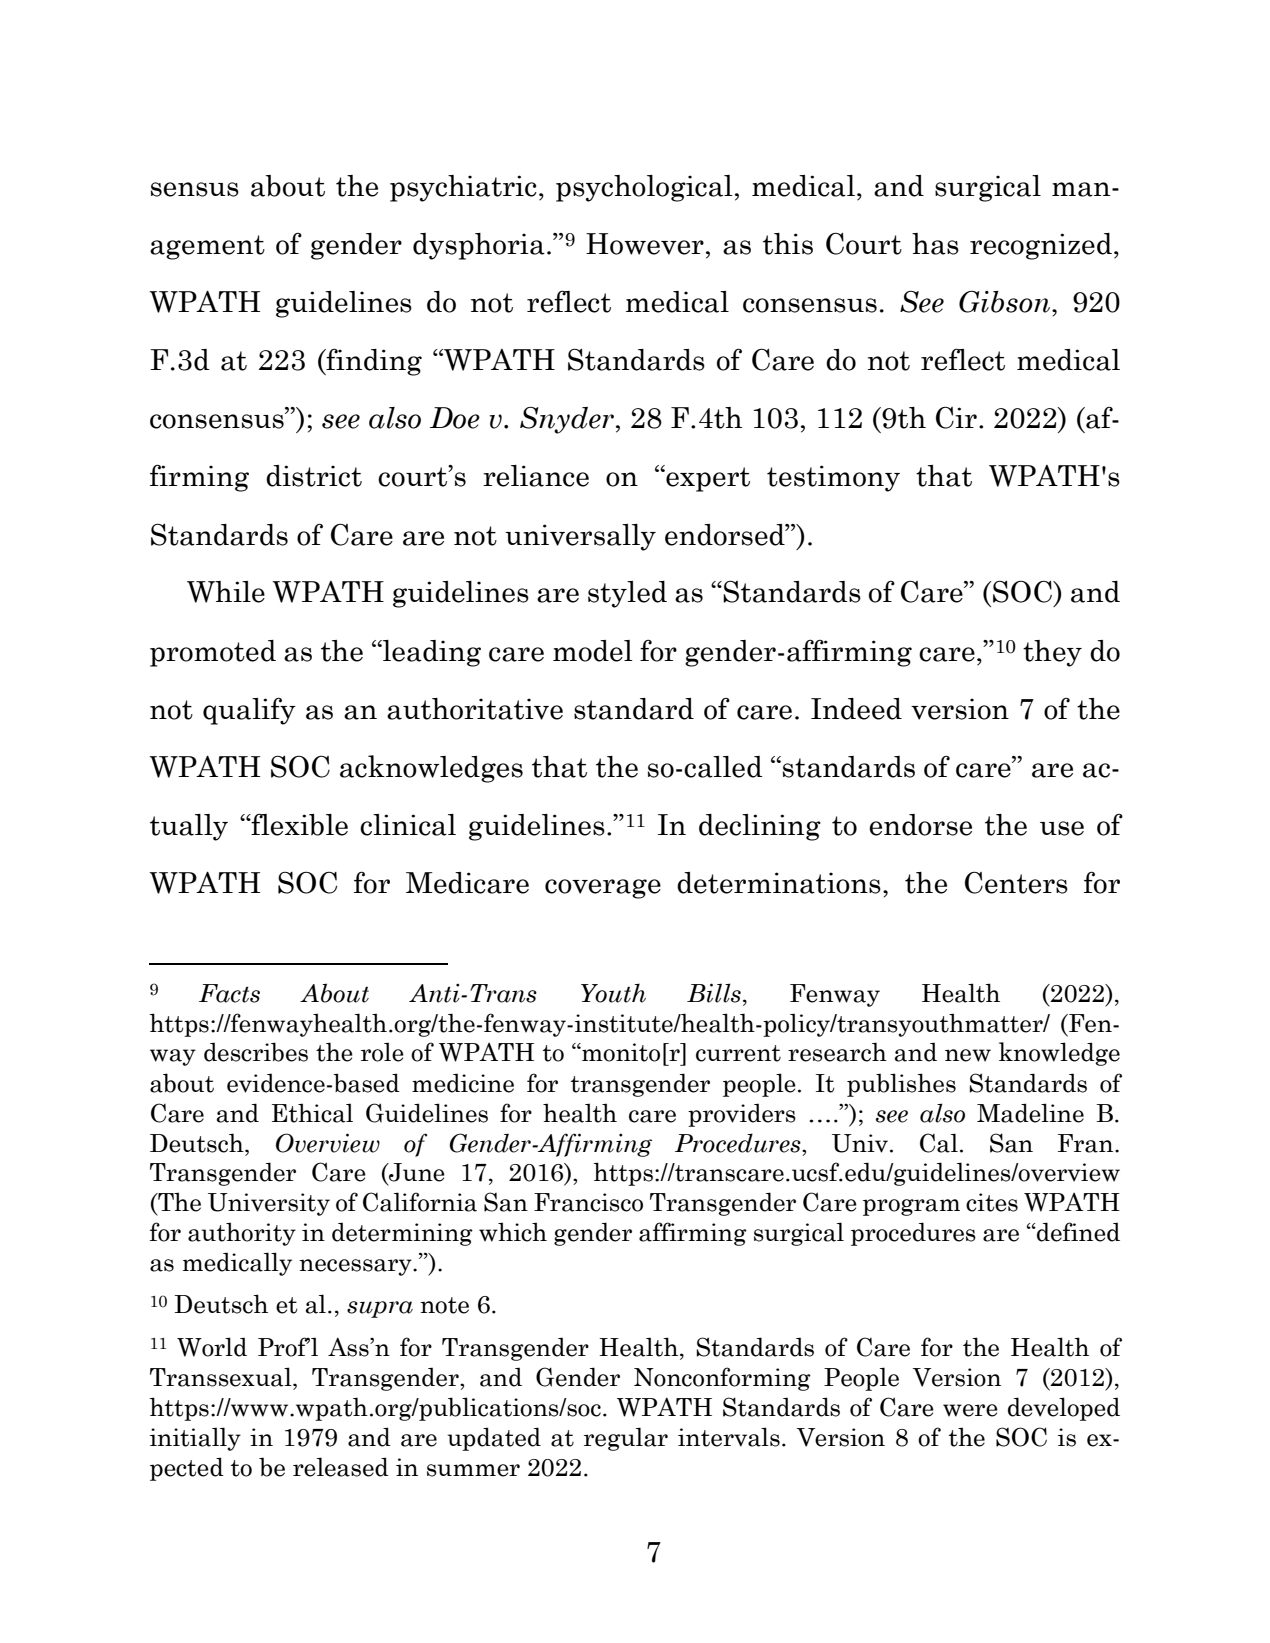 The height and width of the screenshot is (1643, 1270). What do you see at coordinates (603, 889) in the screenshot?
I see `coverage` at bounding box center [603, 889].
